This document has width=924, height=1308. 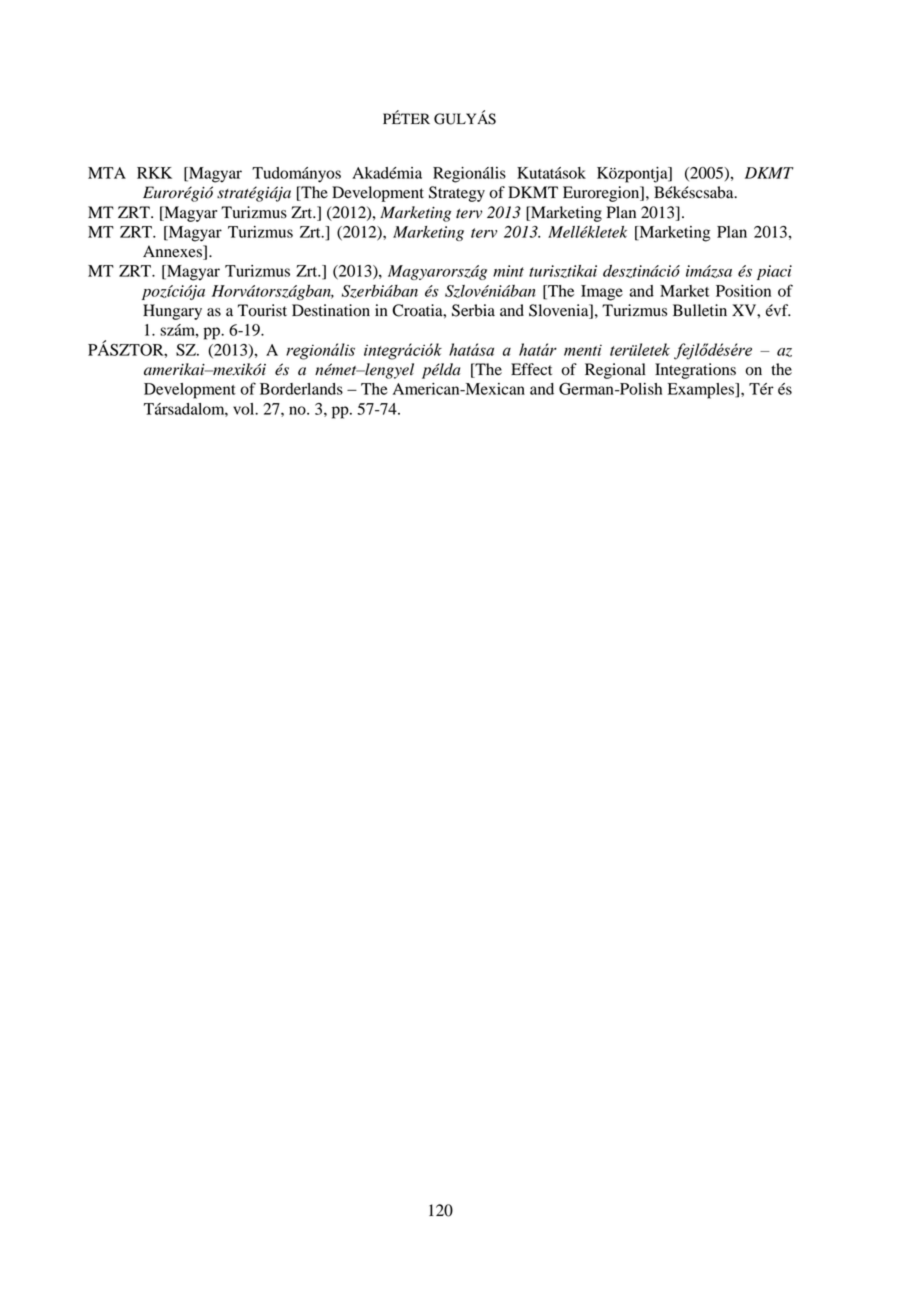 I want to click on mint, so click(x=508, y=271).
